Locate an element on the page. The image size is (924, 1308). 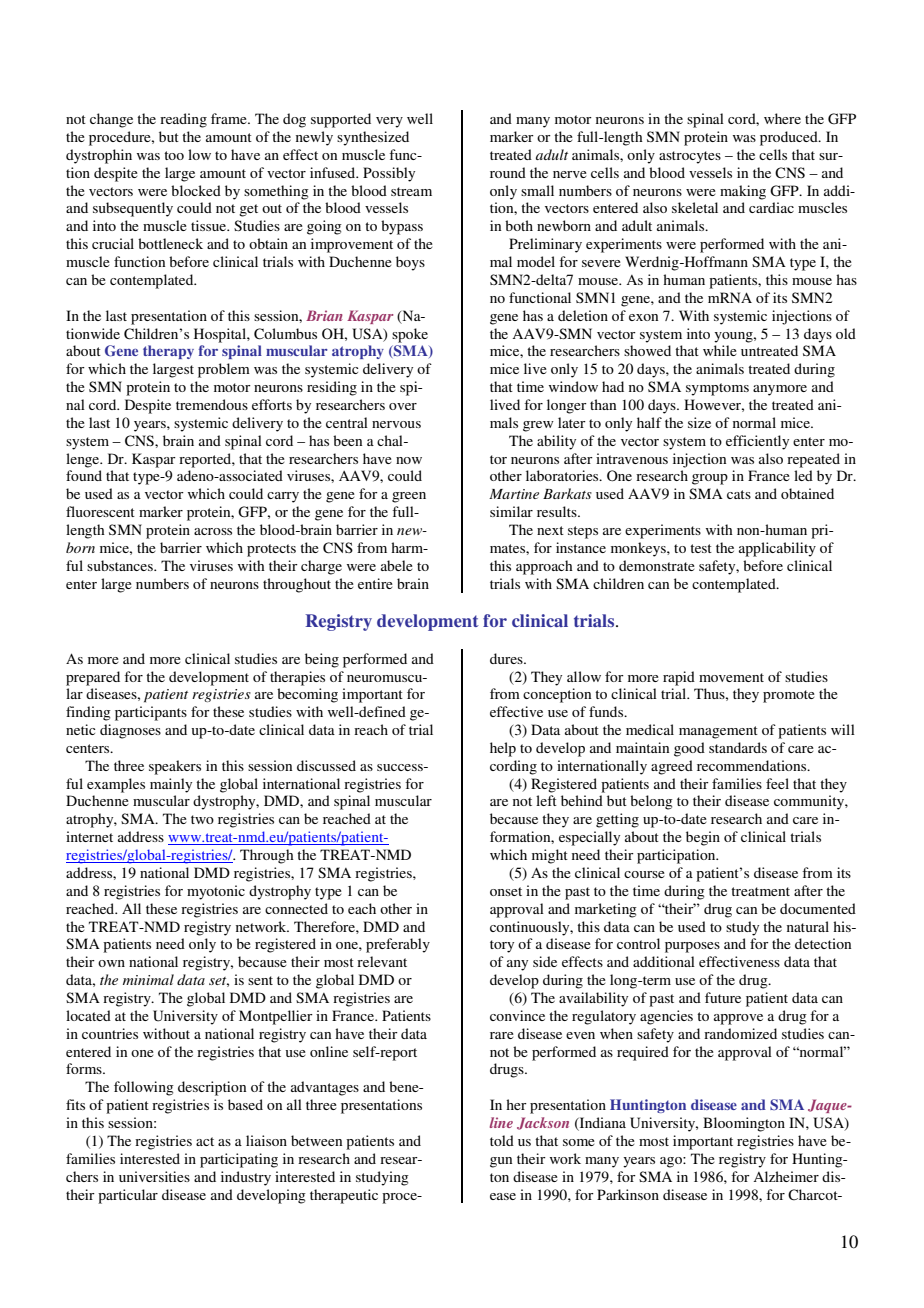
cats is located at coordinates (739, 494).
